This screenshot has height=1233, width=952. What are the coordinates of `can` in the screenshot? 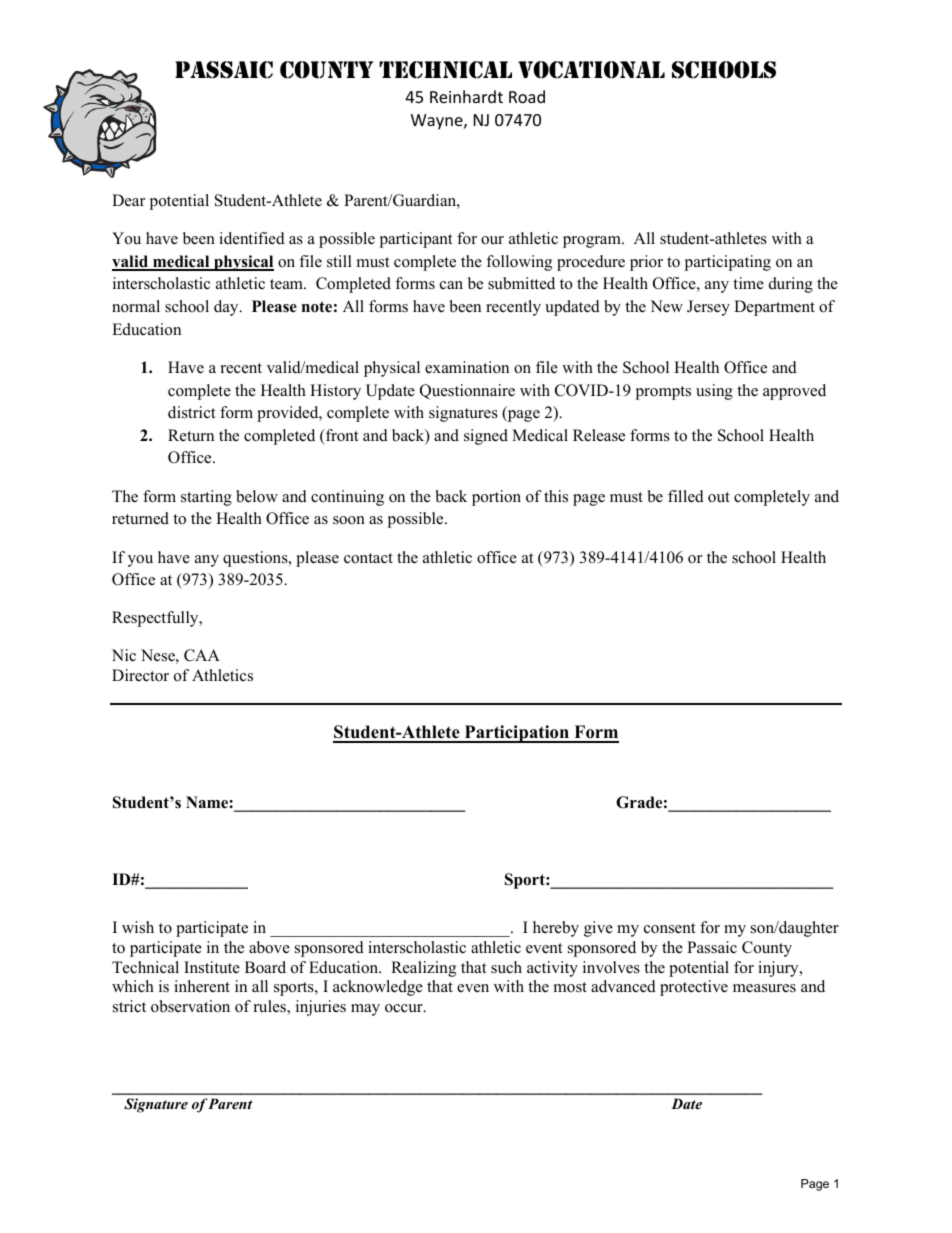 It's located at (451, 285).
